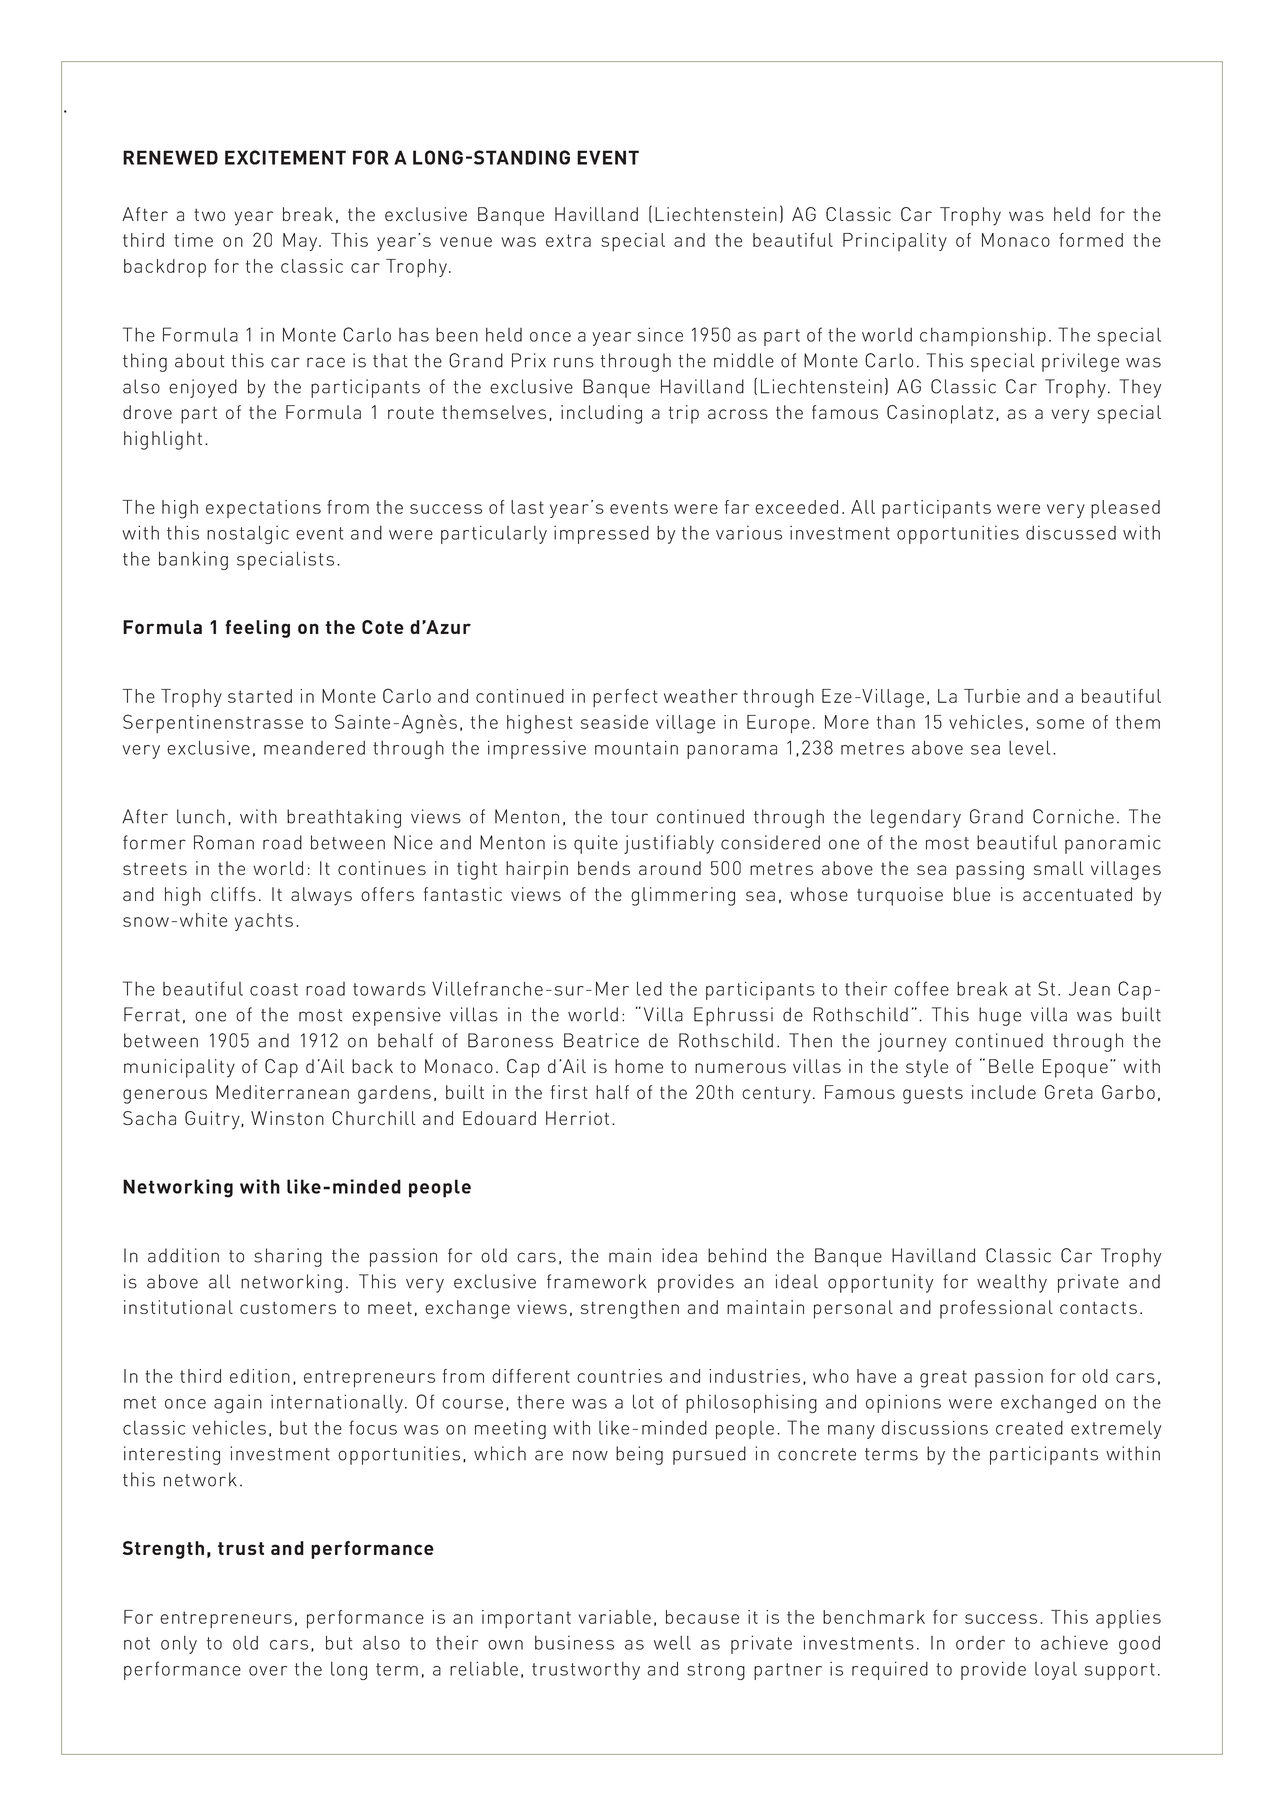 This screenshot has height=1816, width=1284. I want to click on first, so click(569, 1092).
